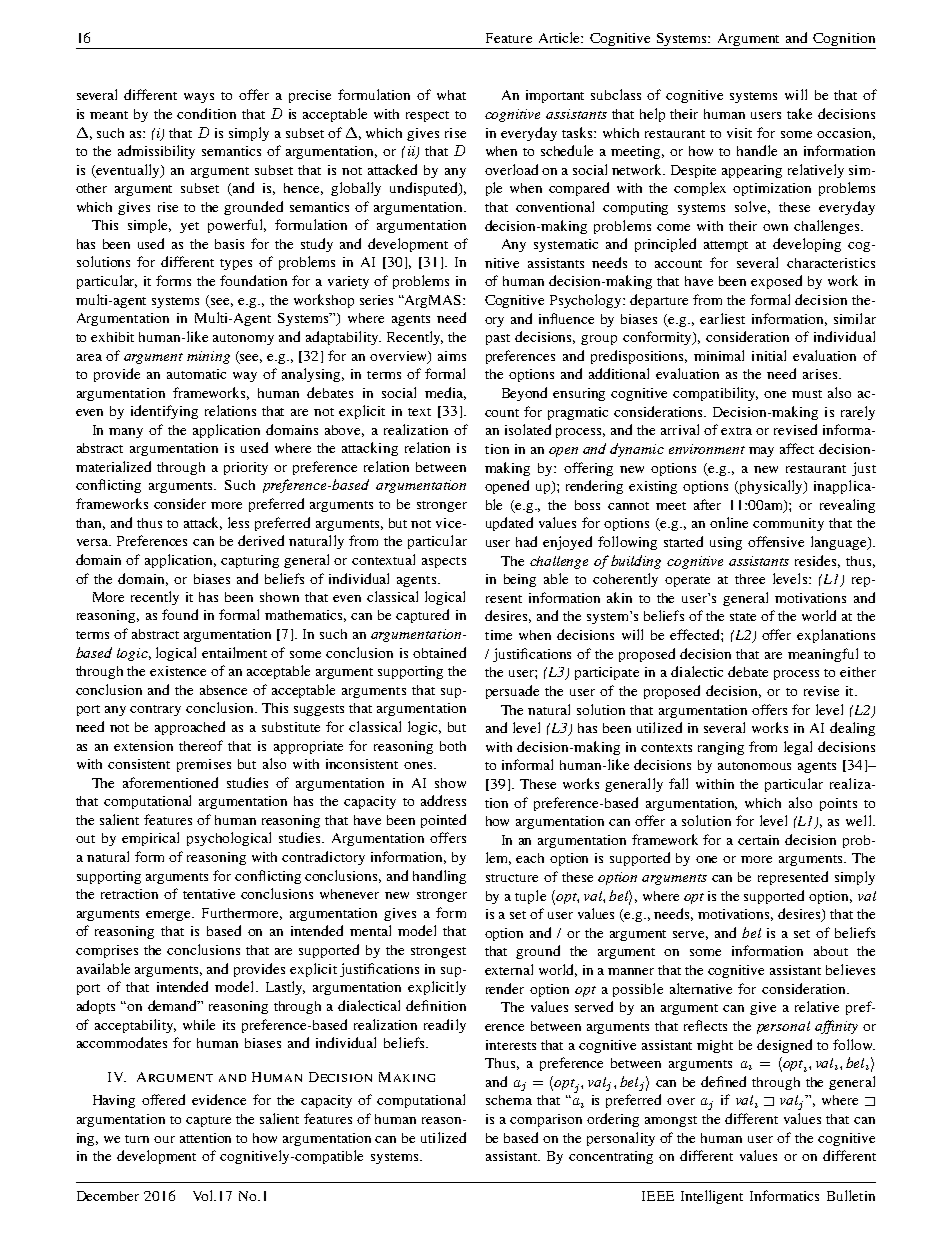 The height and width of the screenshot is (1233, 952). I want to click on emerge, so click(170, 916).
